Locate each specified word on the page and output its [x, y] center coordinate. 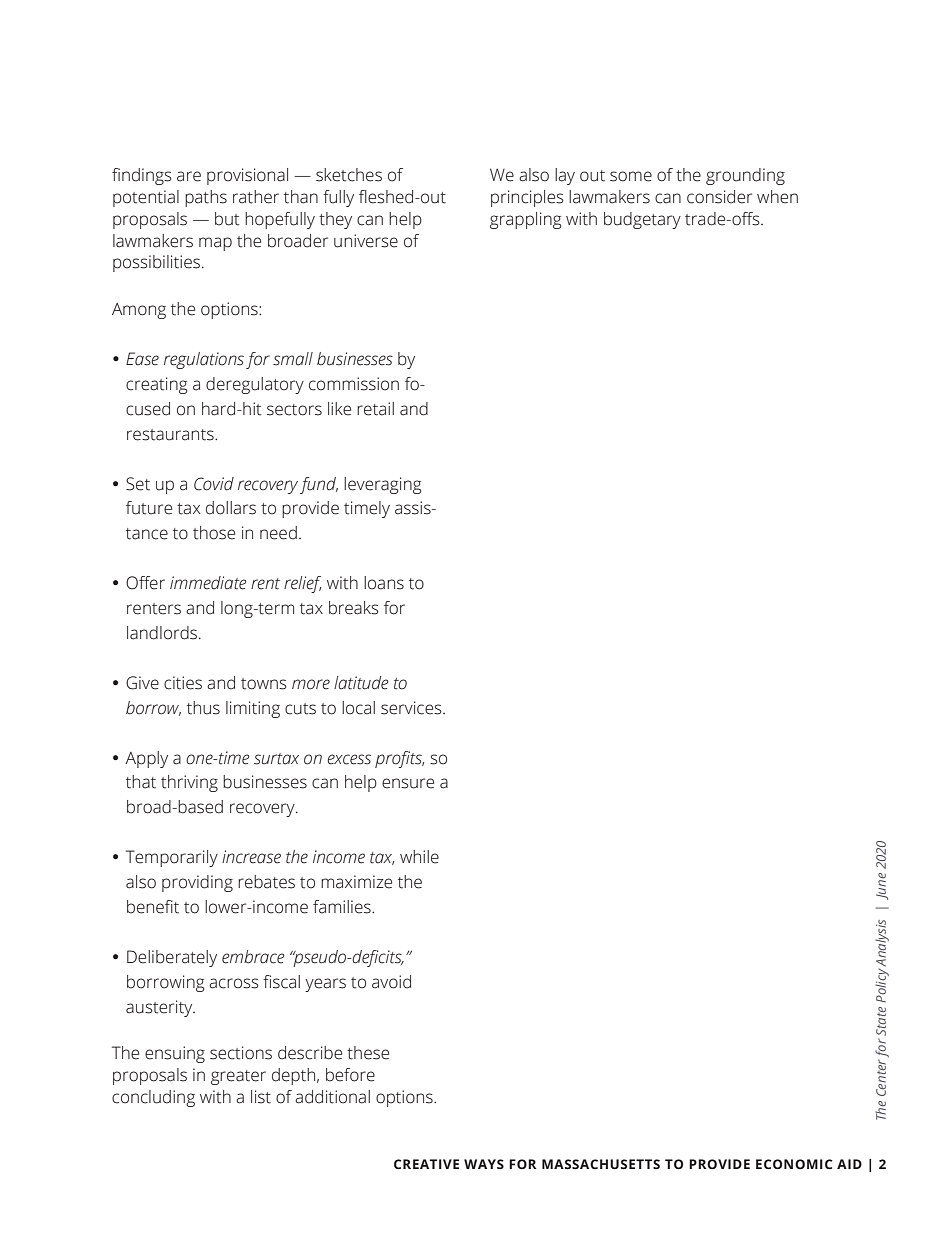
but [227, 219]
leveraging [382, 485]
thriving [189, 783]
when [777, 197]
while [419, 857]
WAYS [484, 1164]
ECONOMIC [794, 1164]
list [261, 1097]
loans [384, 583]
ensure [408, 783]
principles [527, 198]
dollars [231, 508]
